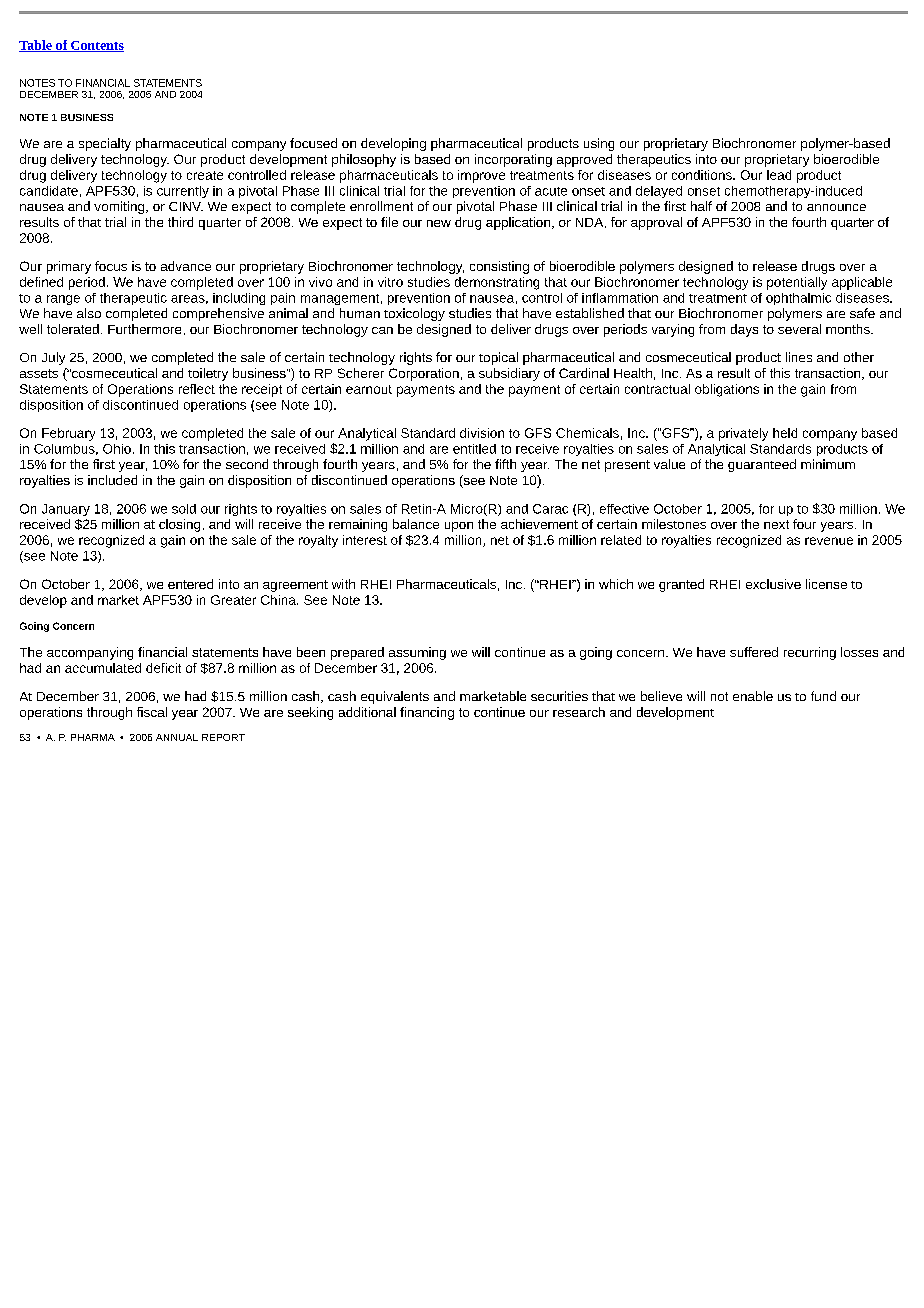  What do you see at coordinates (474, 449) in the page?
I see `entitled` at bounding box center [474, 449].
